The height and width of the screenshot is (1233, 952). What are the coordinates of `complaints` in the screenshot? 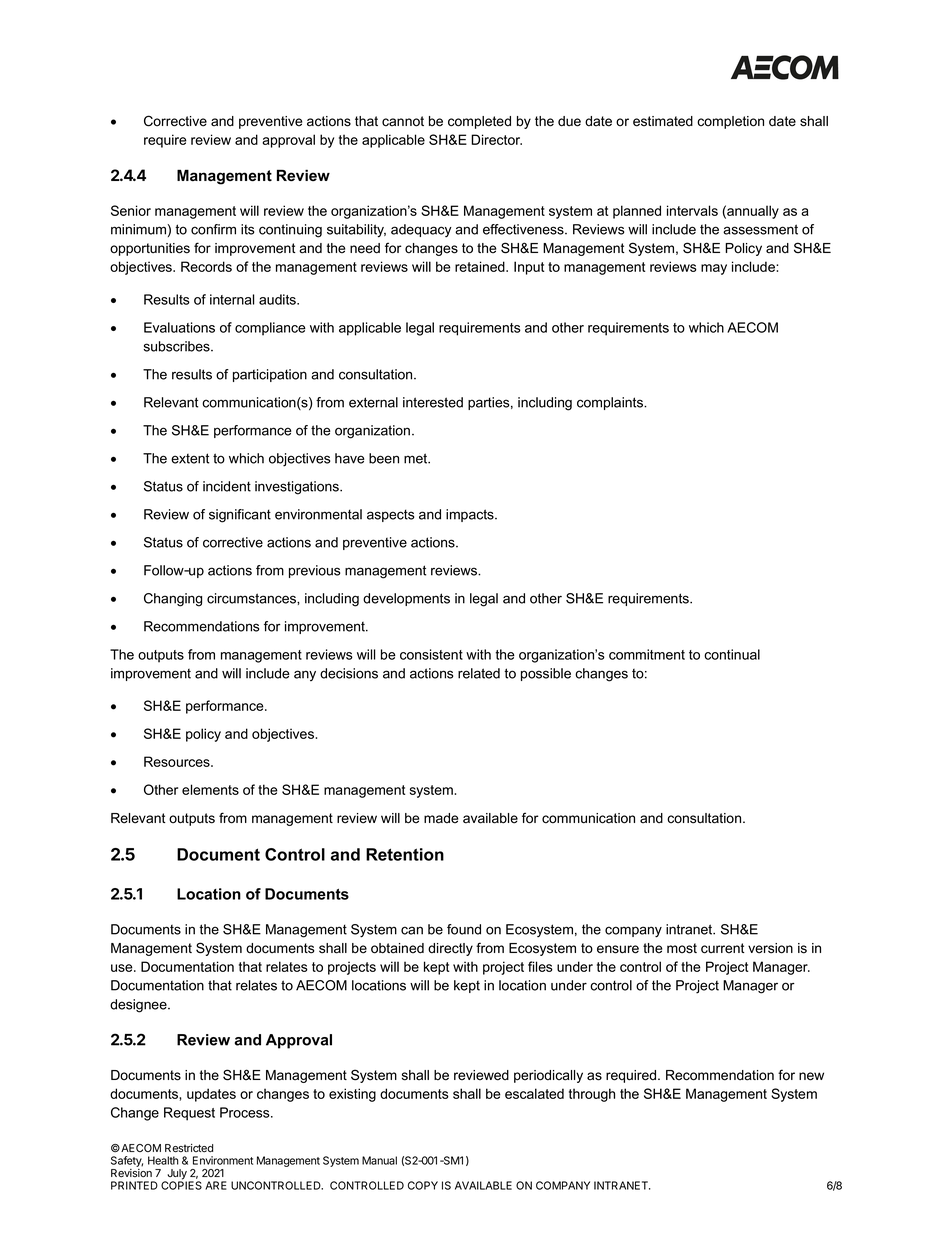 It's located at (611, 403).
